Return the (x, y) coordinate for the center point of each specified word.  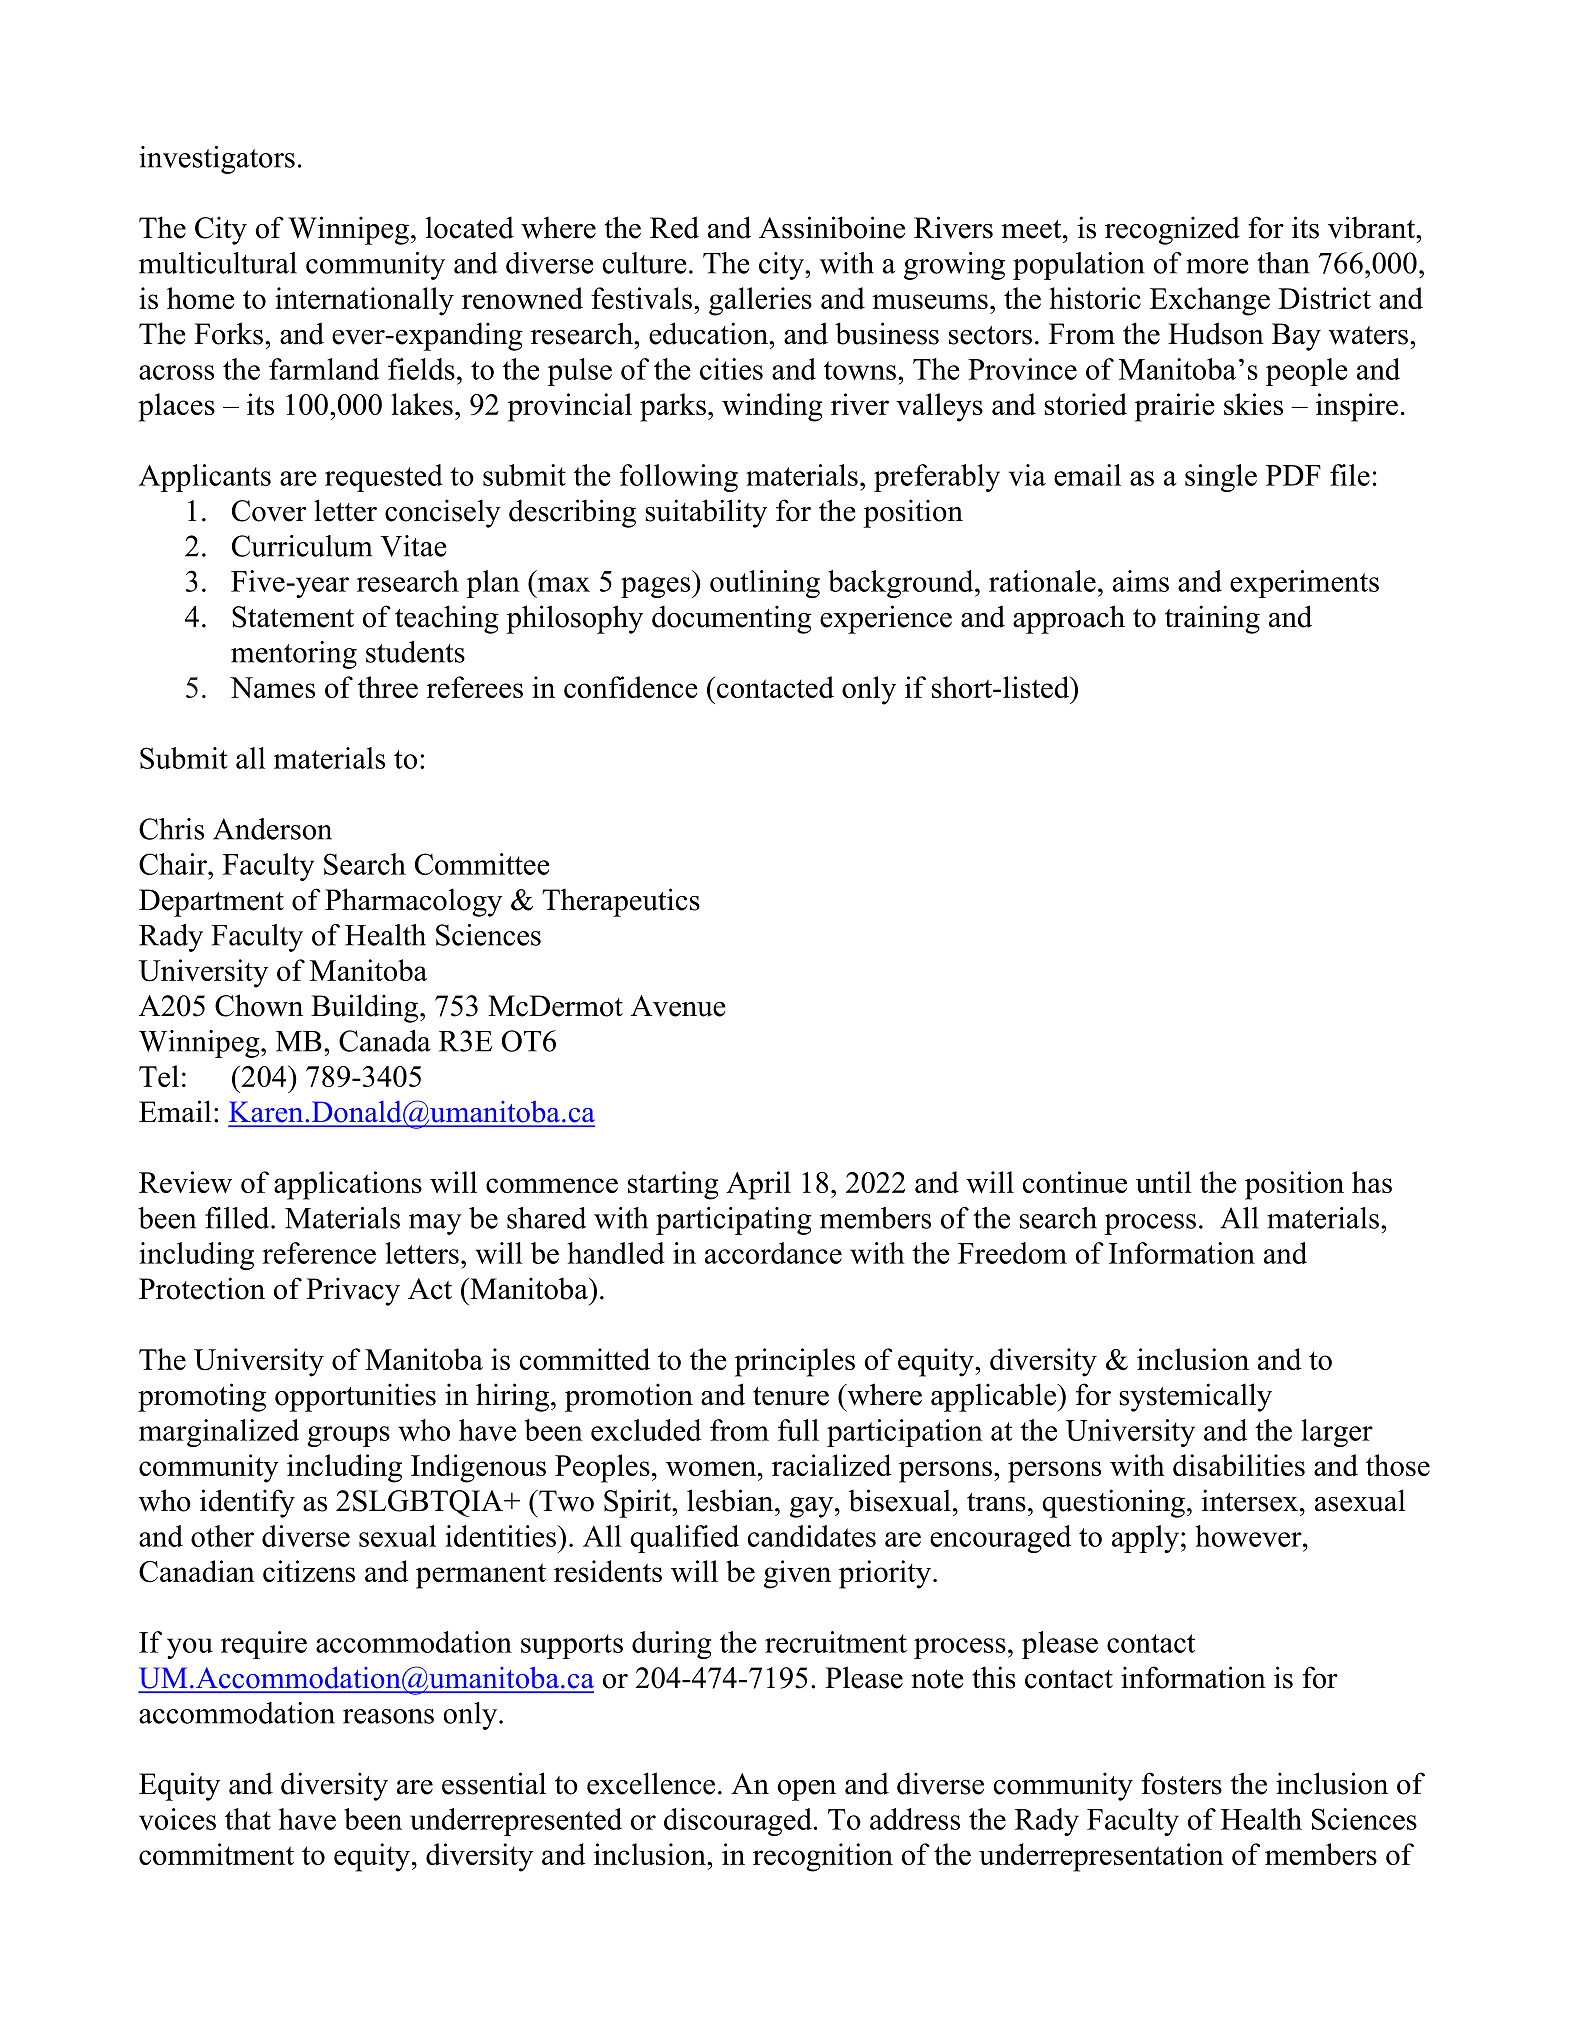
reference (319, 1253)
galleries (760, 301)
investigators (217, 160)
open (806, 1790)
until (1164, 1182)
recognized (1172, 230)
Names (272, 687)
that (248, 1819)
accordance (773, 1253)
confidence (631, 687)
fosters (1181, 1783)
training (1212, 619)
